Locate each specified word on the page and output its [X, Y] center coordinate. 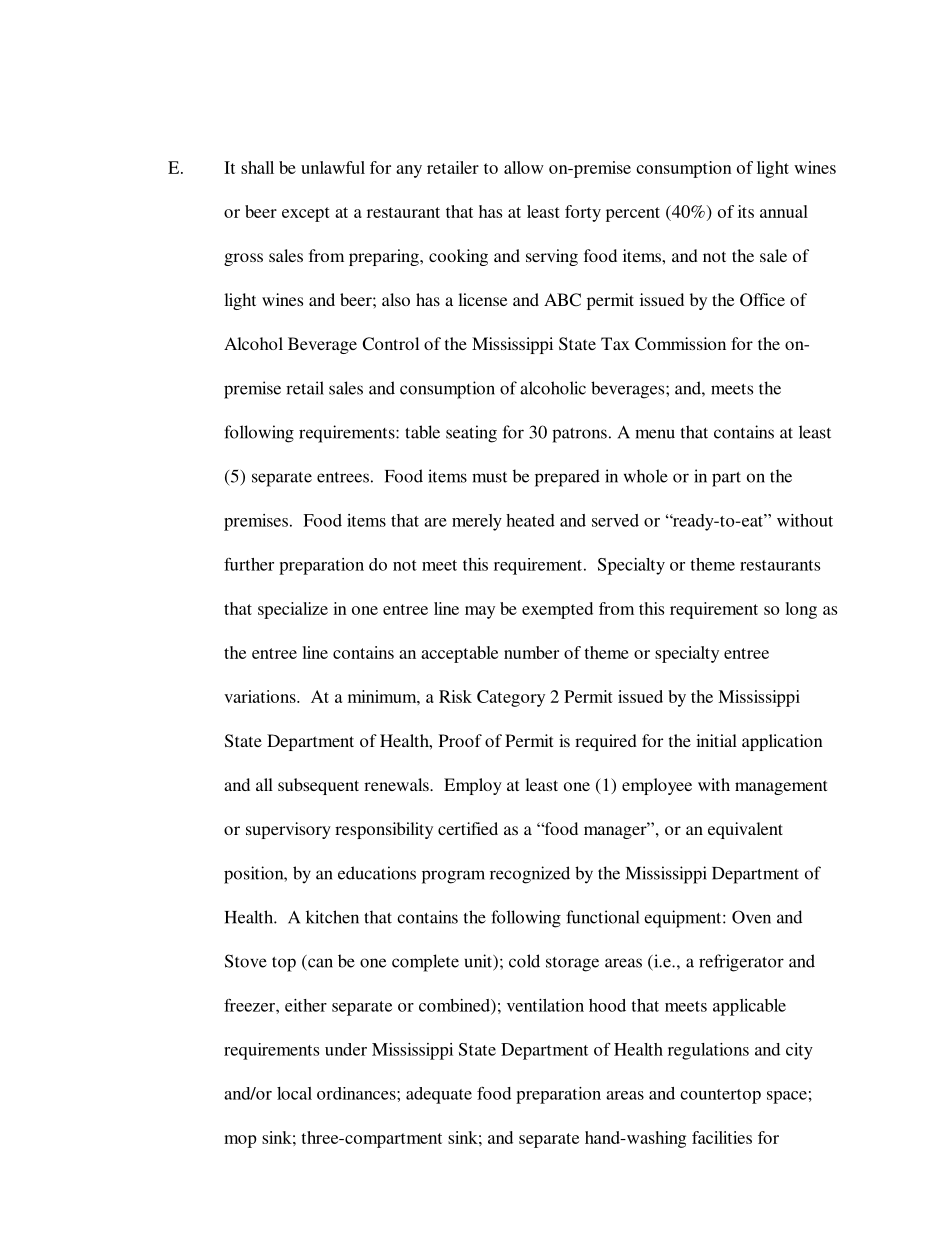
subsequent [318, 786]
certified [468, 828]
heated [530, 520]
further [249, 564]
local [294, 1093]
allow [524, 167]
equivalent [745, 830]
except [306, 214]
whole [646, 476]
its [746, 211]
